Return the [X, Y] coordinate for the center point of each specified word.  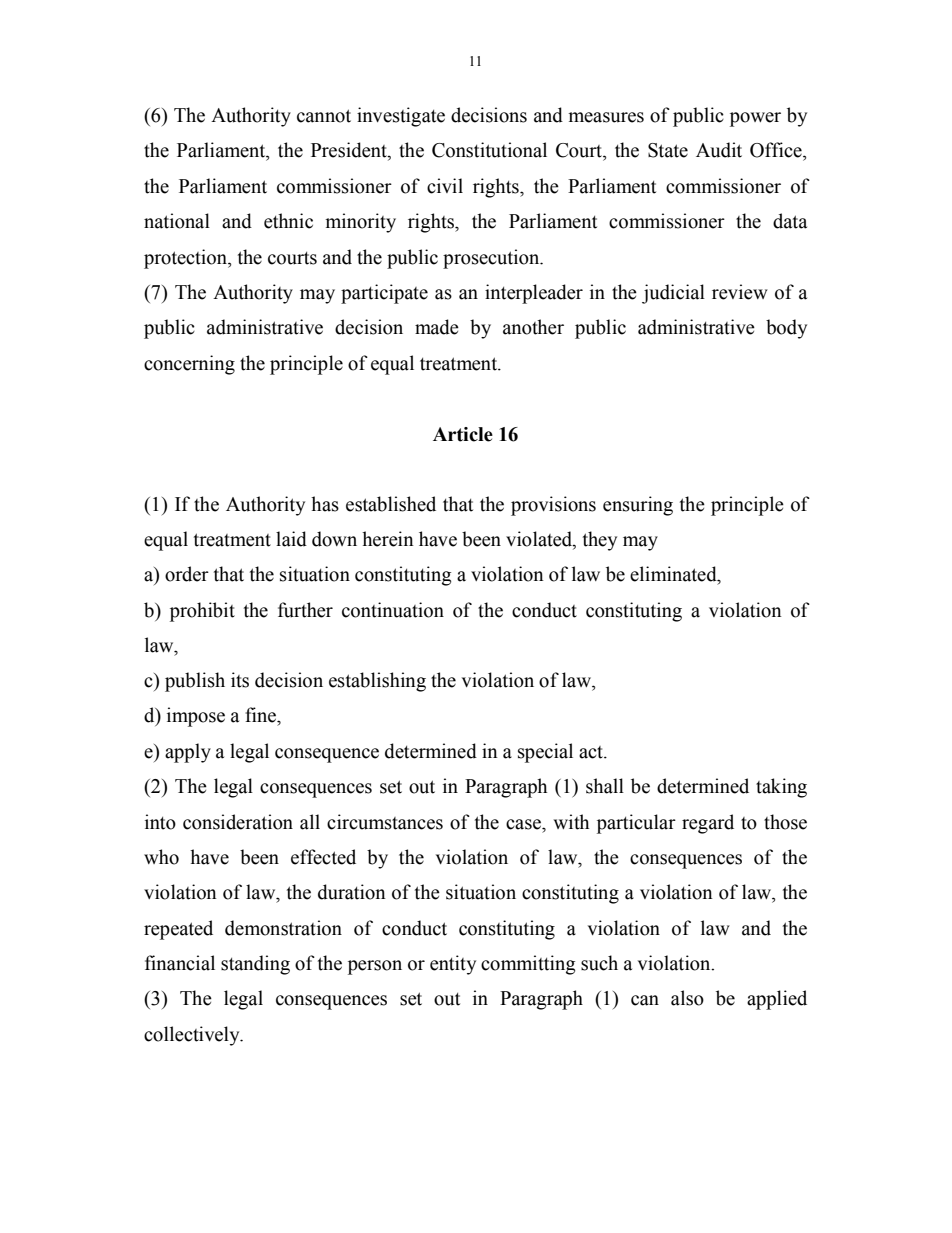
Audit [719, 150]
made [437, 327]
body [786, 329]
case [524, 824]
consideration [238, 822]
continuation [393, 610]
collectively [193, 1036]
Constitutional [489, 150]
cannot [324, 116]
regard [708, 824]
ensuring [638, 506]
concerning [189, 365]
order [187, 574]
